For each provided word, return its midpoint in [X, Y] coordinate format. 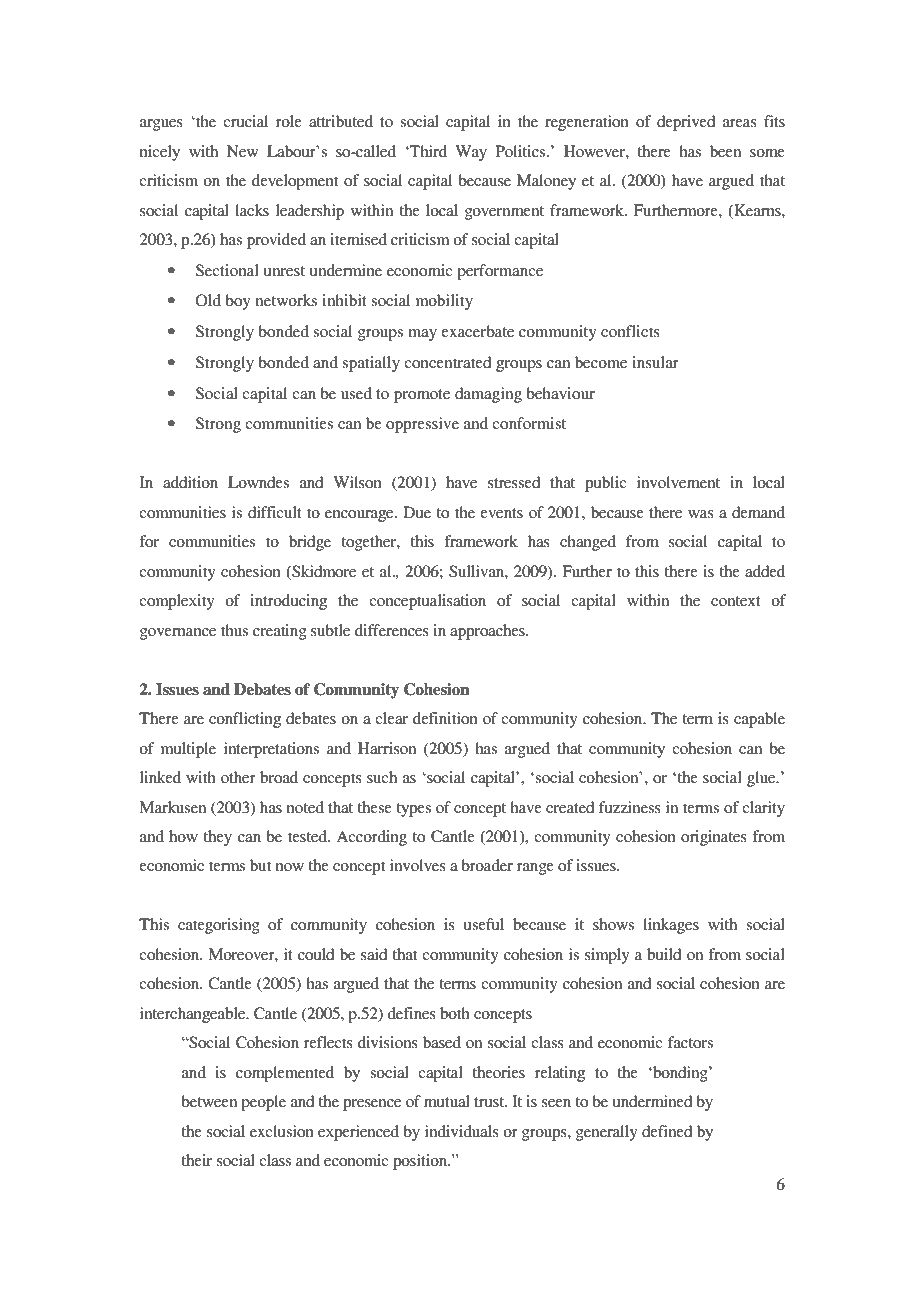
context [736, 601]
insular [655, 362]
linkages [671, 926]
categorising [219, 926]
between [209, 1101]
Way [471, 153]
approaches [488, 632]
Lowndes [258, 482]
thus [234, 630]
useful [484, 924]
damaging [488, 395]
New [242, 151]
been [725, 151]
